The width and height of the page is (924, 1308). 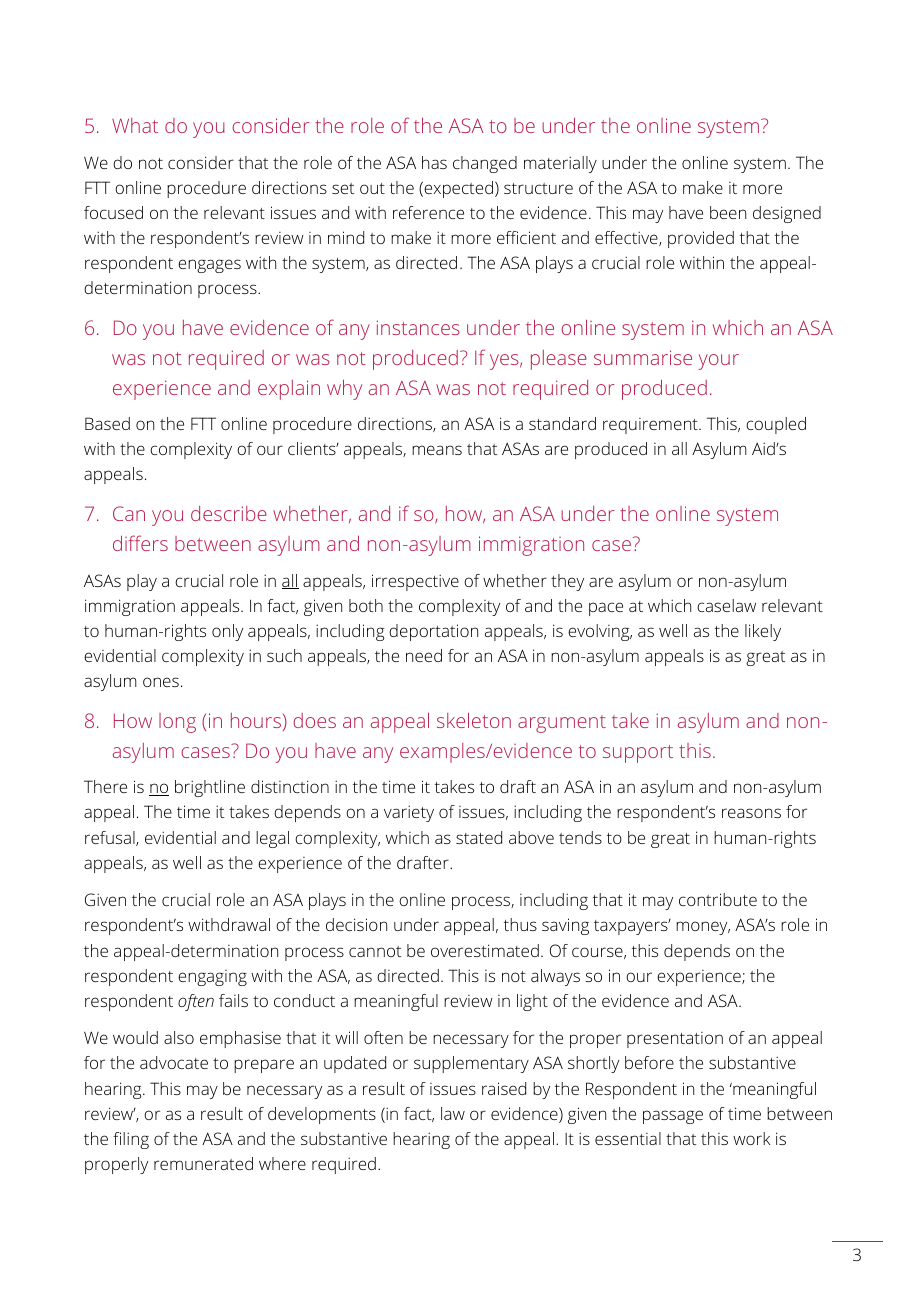 What do you see at coordinates (479, 837) in the page?
I see `stated` at bounding box center [479, 837].
